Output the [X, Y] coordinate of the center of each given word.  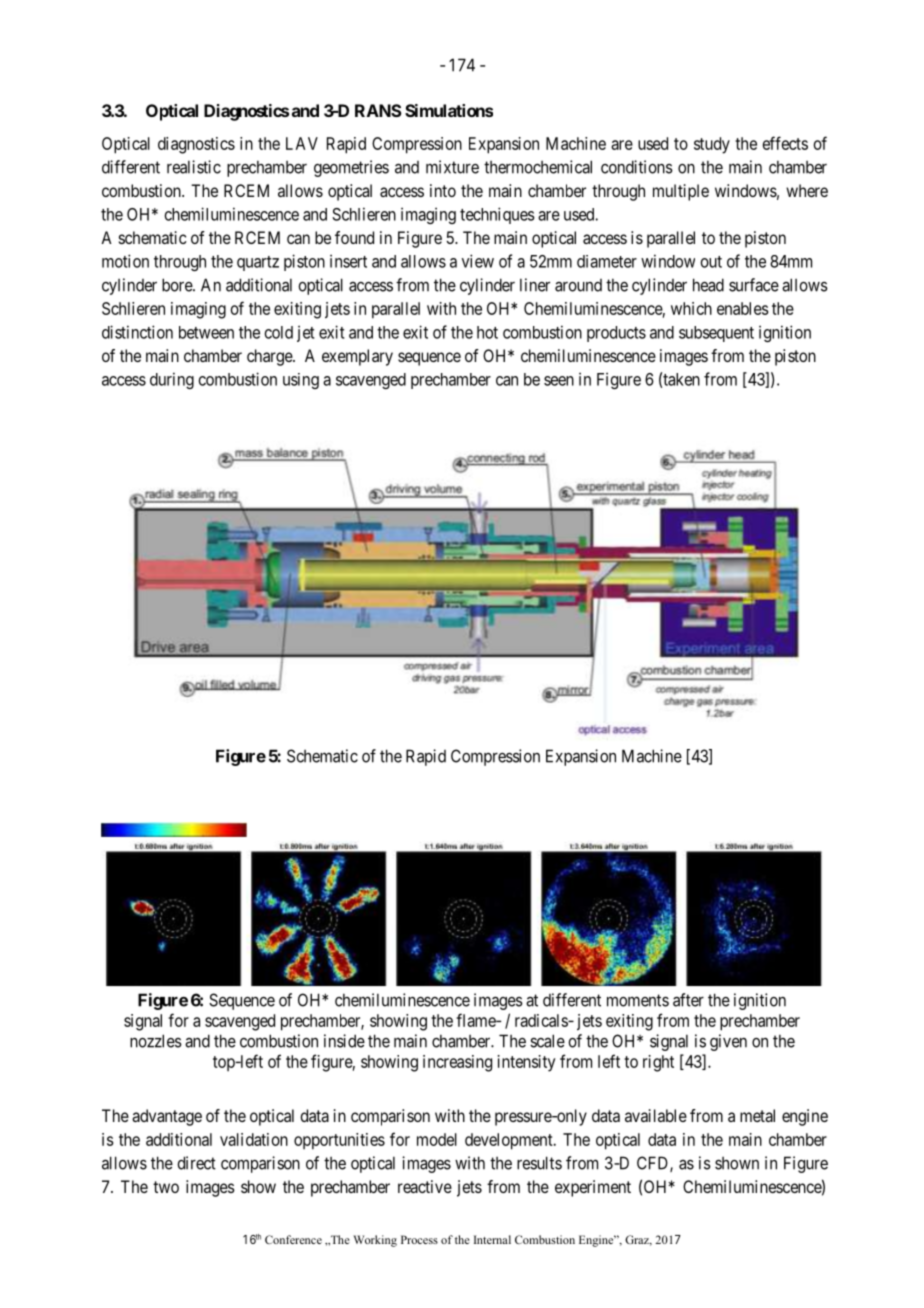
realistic [194, 167]
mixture [452, 167]
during [172, 380]
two [166, 1187]
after [688, 1000]
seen [559, 381]
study [712, 145]
